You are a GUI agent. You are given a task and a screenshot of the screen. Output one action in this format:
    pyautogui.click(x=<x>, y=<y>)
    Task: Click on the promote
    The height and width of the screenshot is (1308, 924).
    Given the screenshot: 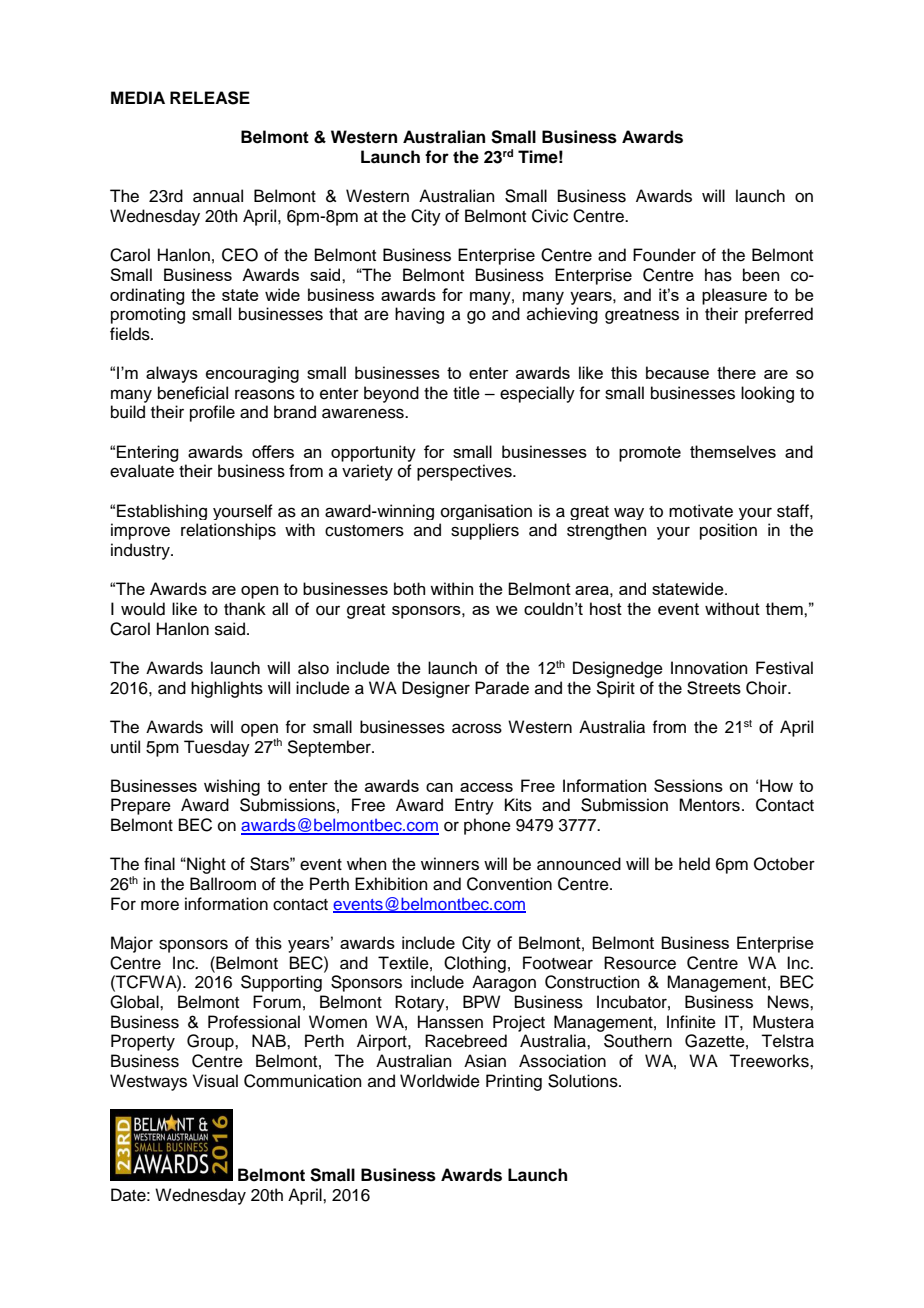 What is the action you would take?
    pyautogui.click(x=650, y=454)
